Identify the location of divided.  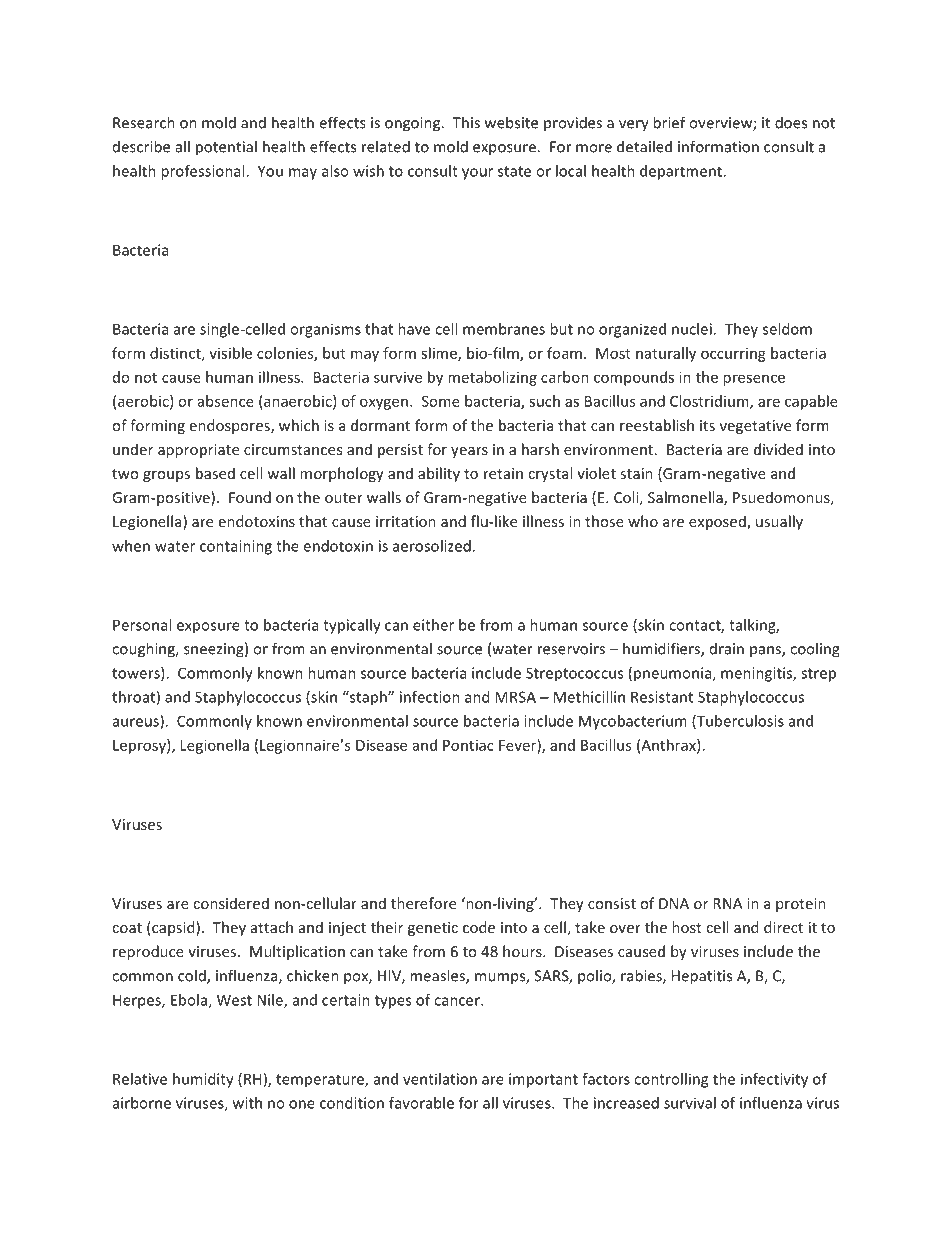
(778, 449).
